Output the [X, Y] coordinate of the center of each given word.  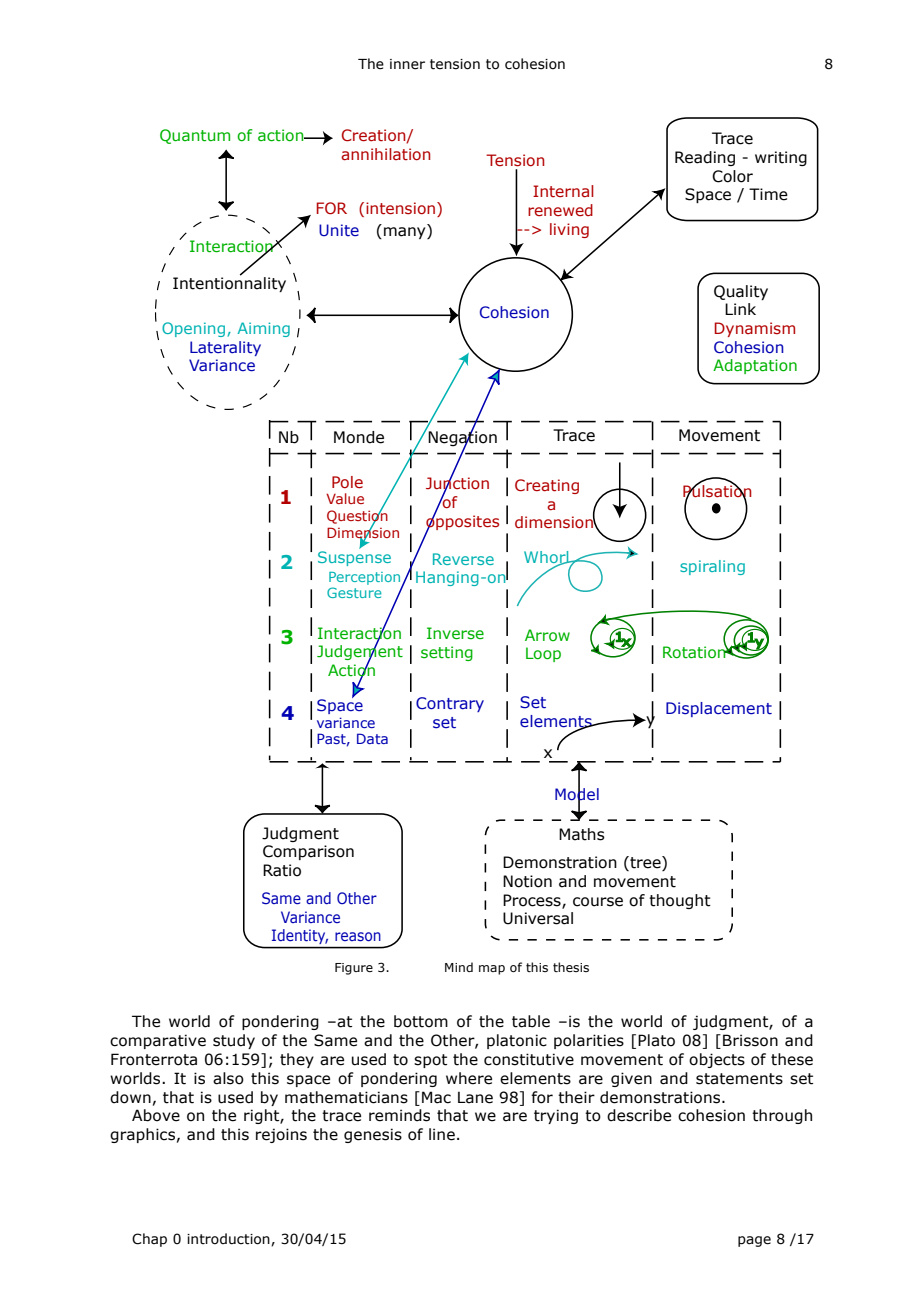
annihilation [386, 154]
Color [732, 176]
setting [447, 653]
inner [407, 64]
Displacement [719, 709]
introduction [229, 1239]
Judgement [360, 653]
